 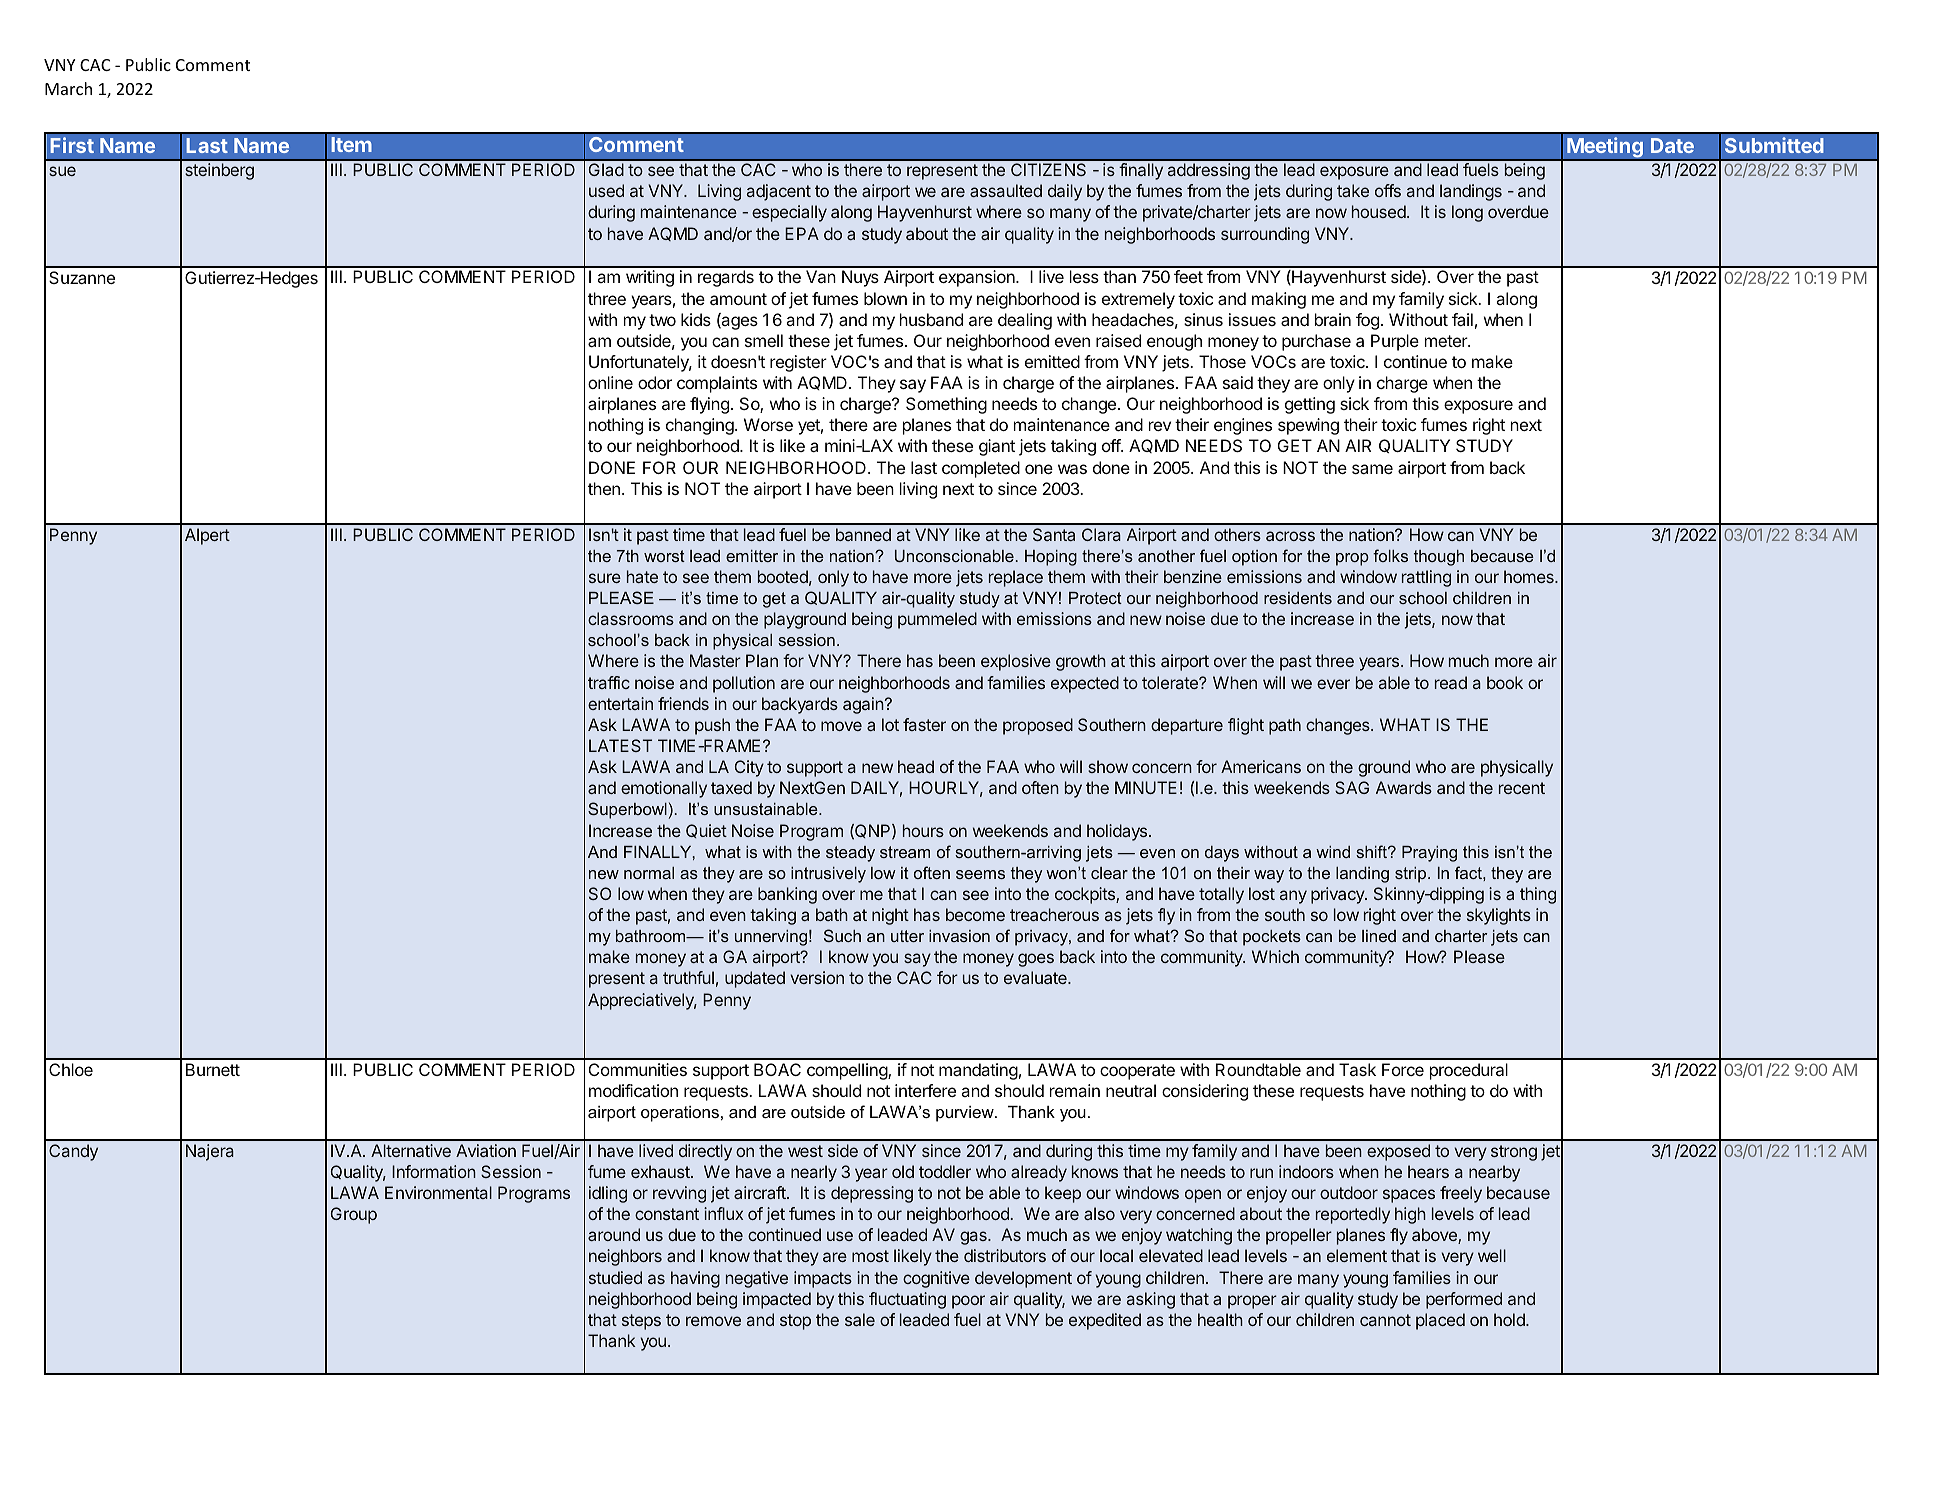 I want to click on Group, so click(x=354, y=1215).
